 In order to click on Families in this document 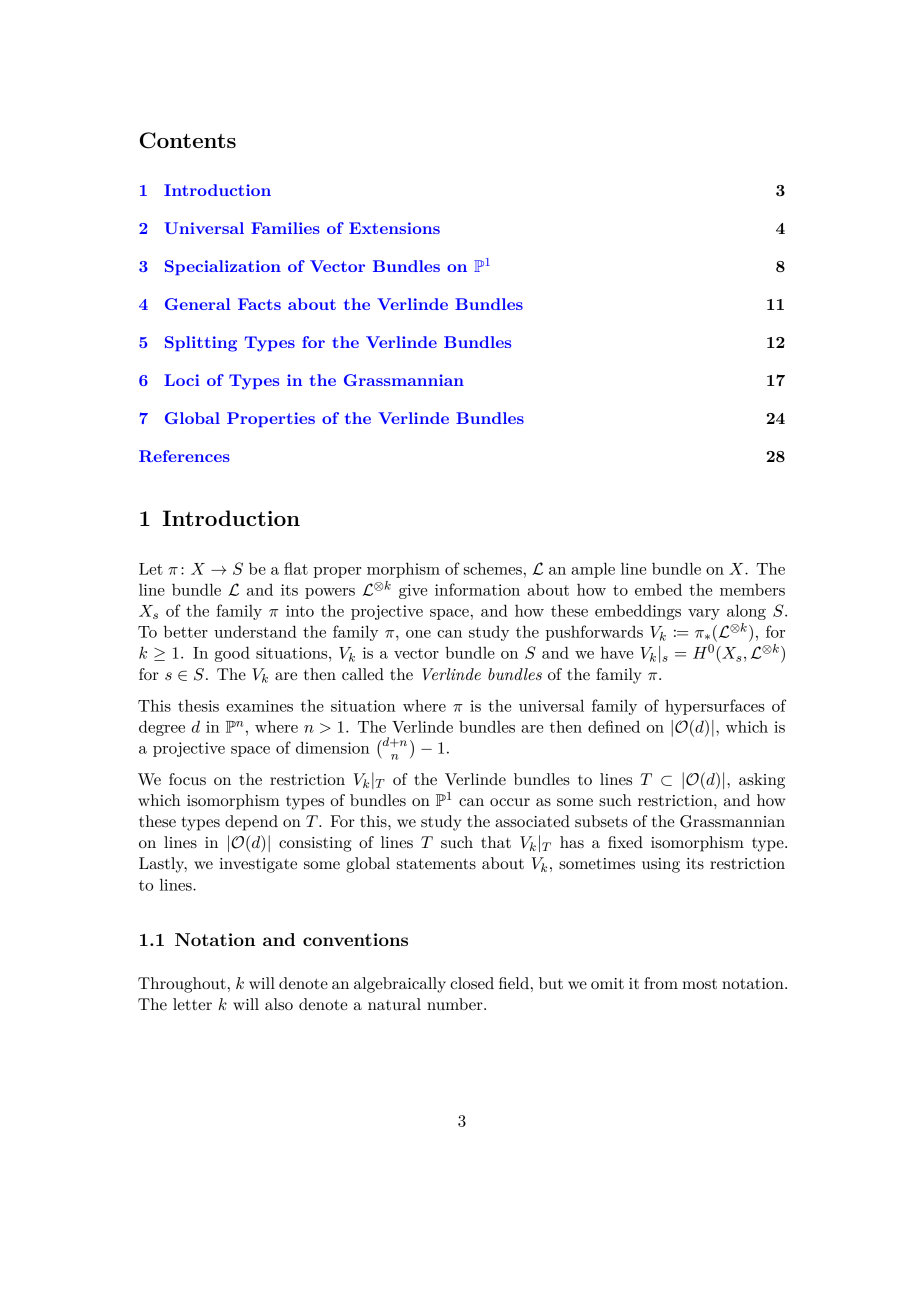, I will do `click(285, 228)`.
